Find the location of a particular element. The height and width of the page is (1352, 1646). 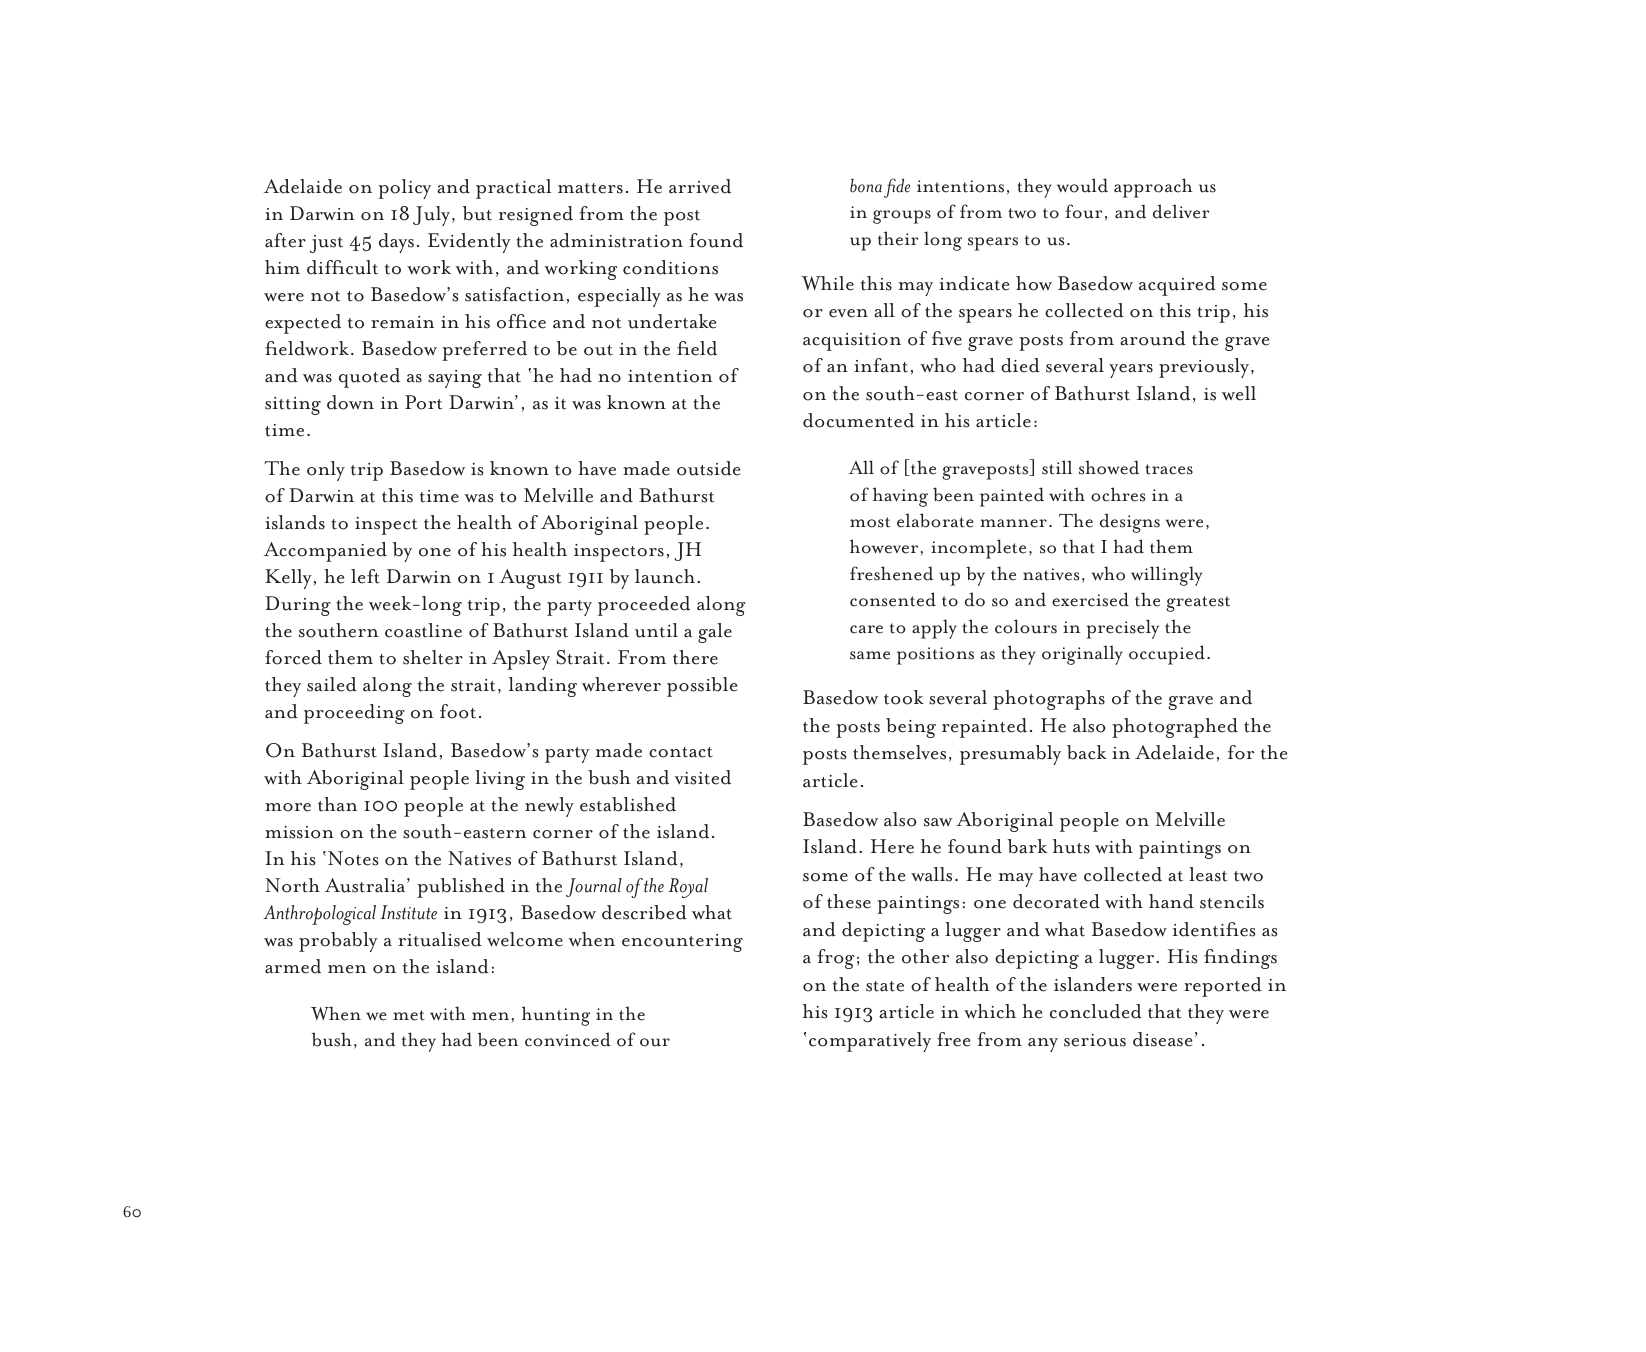

July is located at coordinates (433, 216).
